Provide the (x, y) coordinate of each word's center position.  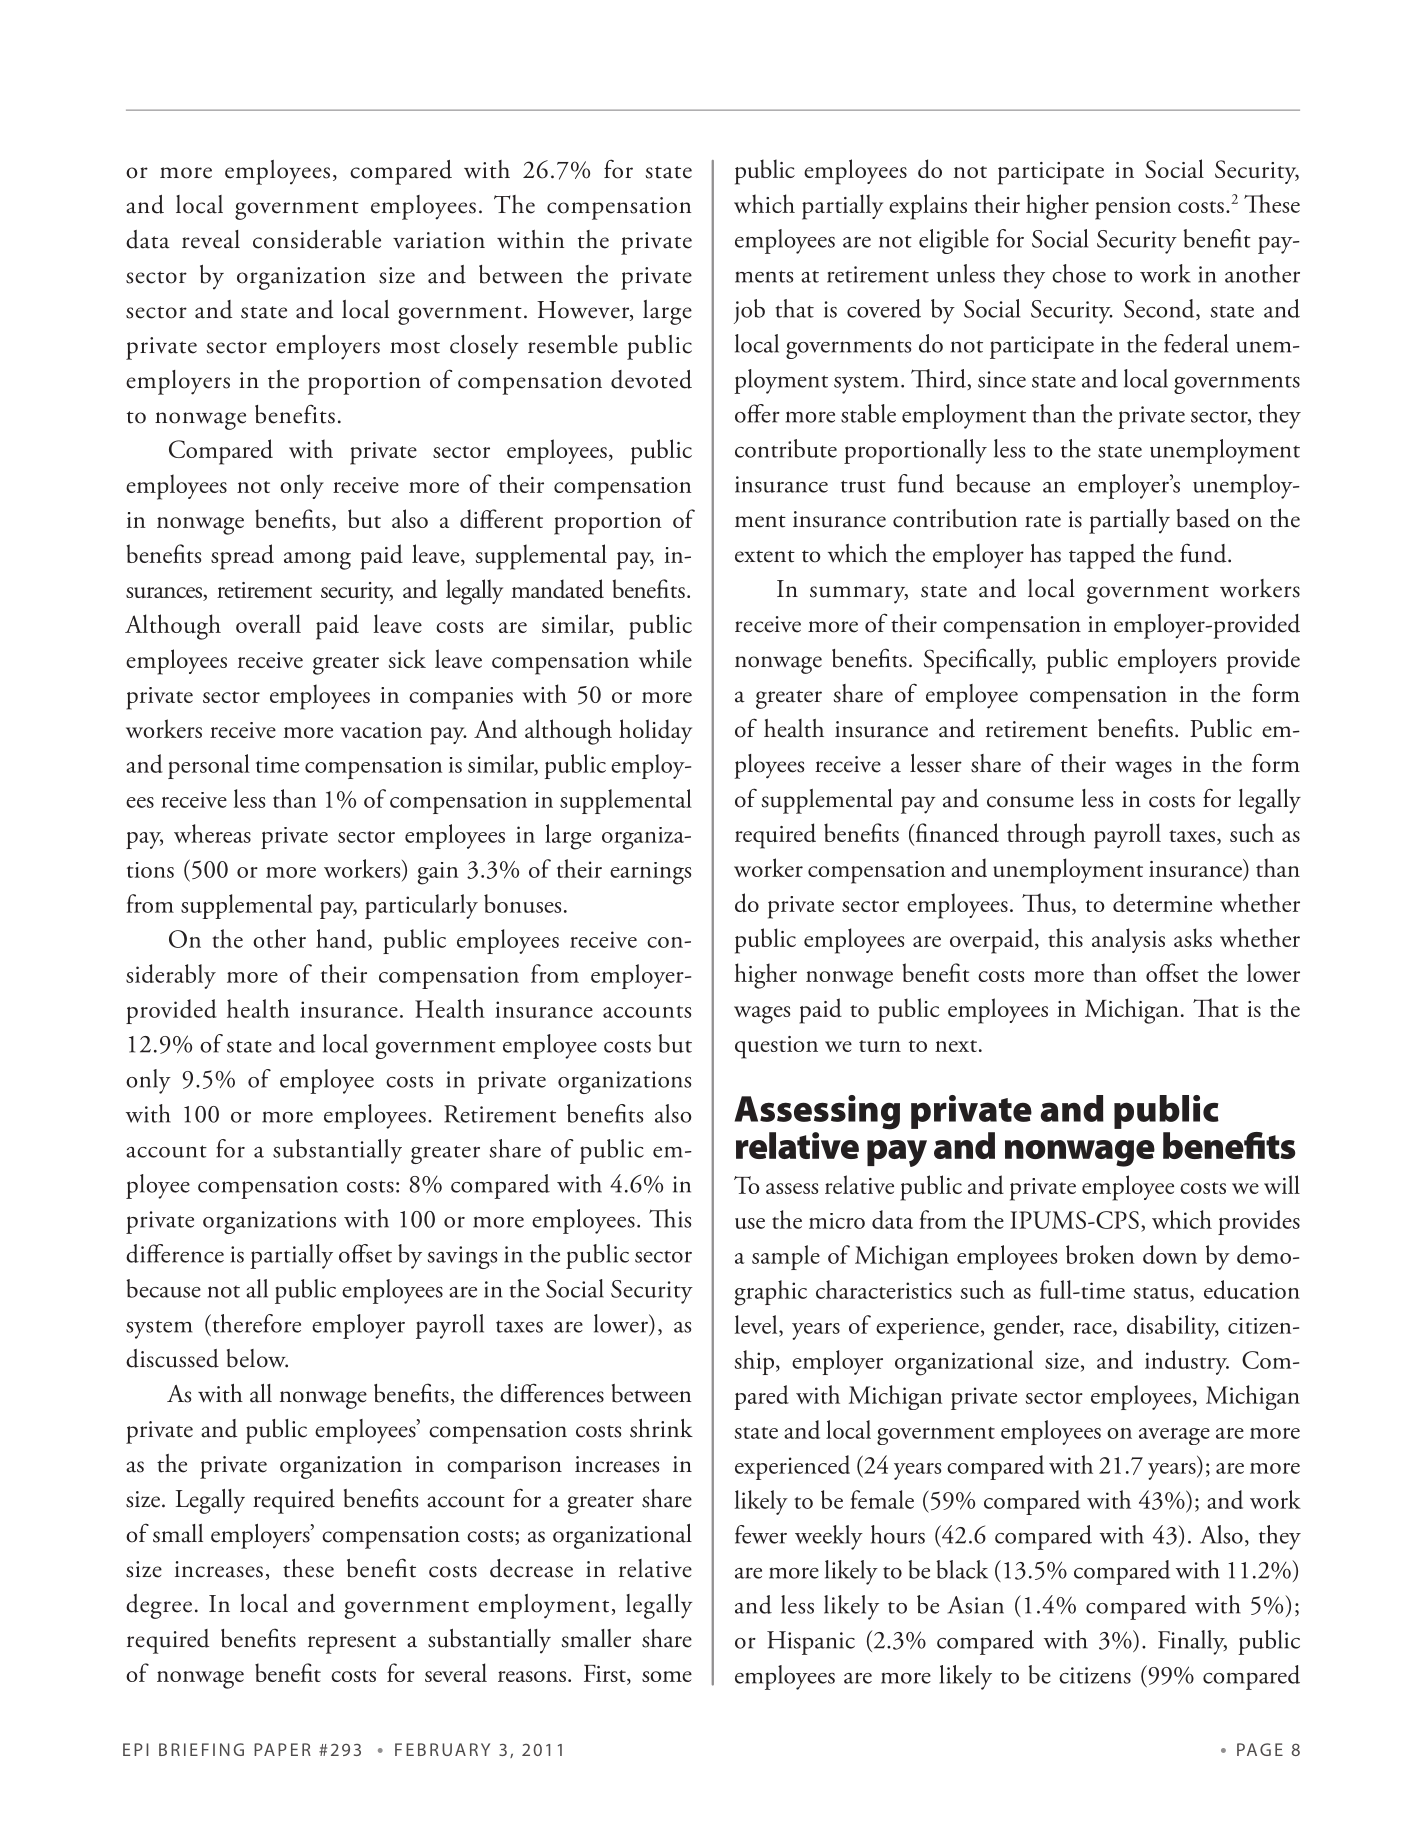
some (667, 1676)
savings (462, 1257)
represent (352, 1644)
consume (1030, 802)
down (1170, 1254)
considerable (317, 239)
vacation (381, 730)
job (749, 311)
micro (837, 1221)
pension (1133, 208)
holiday (655, 731)
